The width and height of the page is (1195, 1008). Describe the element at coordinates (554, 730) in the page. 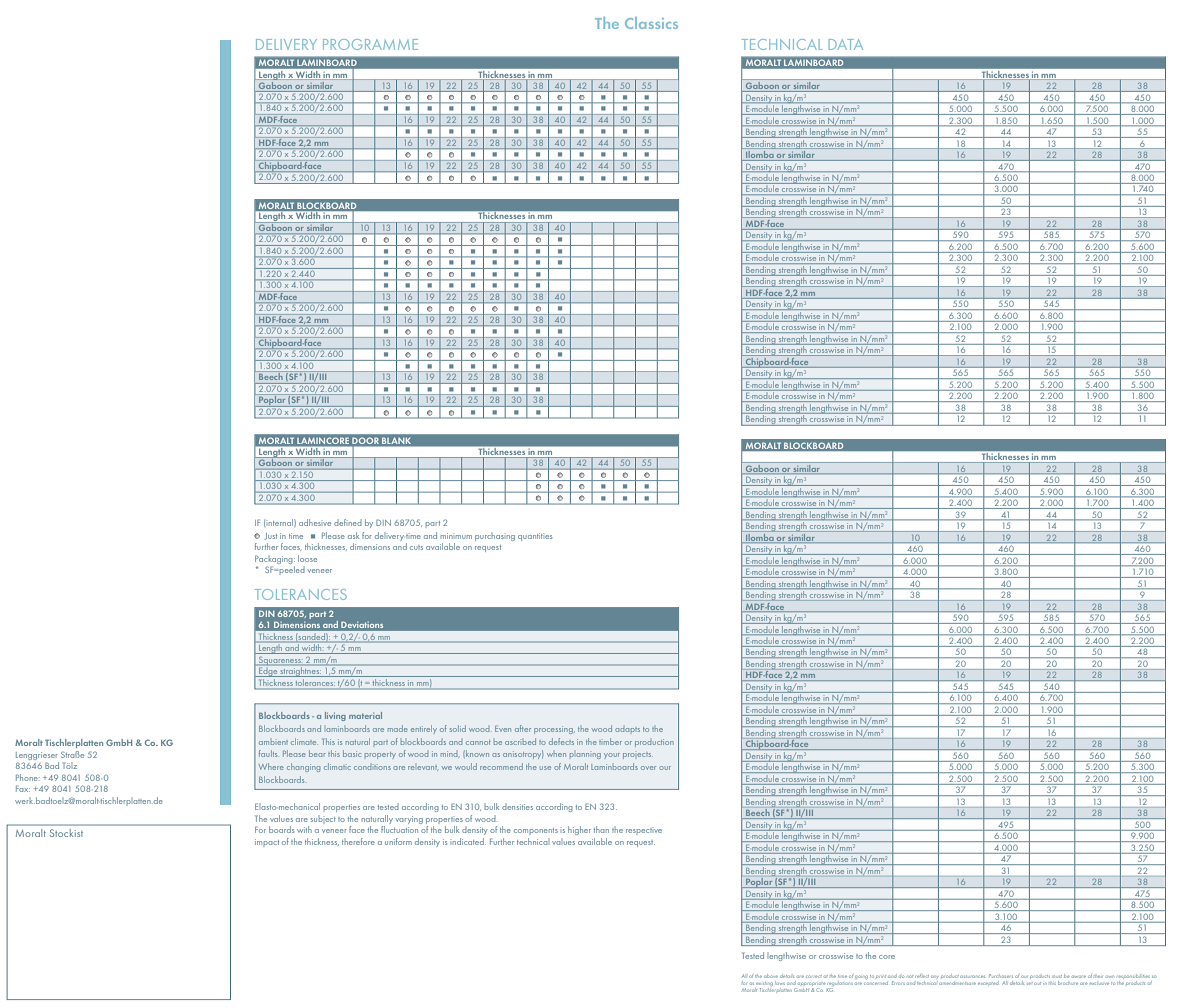

I see `processing` at that location.
